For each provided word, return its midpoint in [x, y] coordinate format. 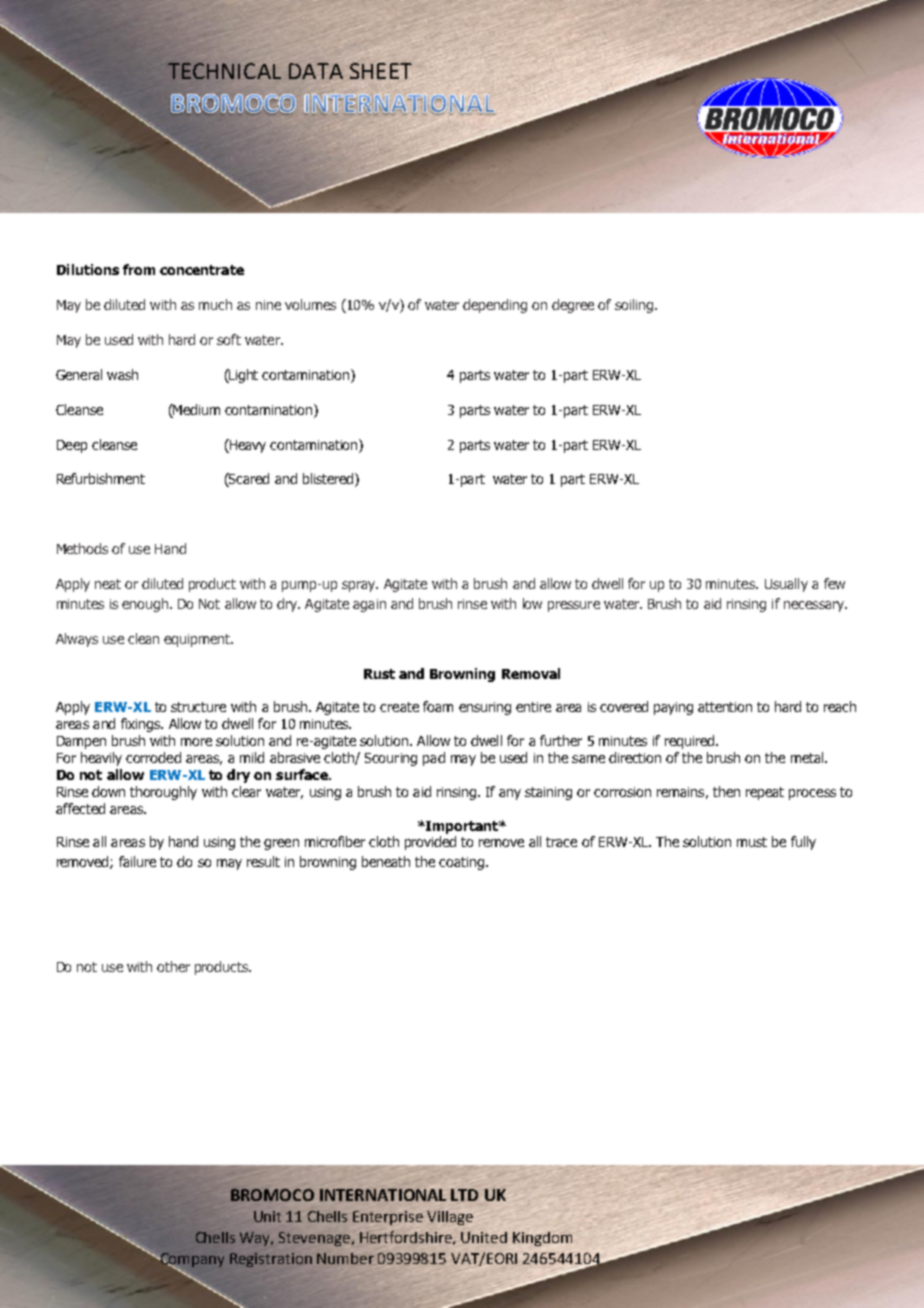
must [752, 842]
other [173, 966]
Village [450, 1218]
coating [463, 863]
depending [495, 306]
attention [725, 707]
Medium [196, 409]
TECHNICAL [224, 71]
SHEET [381, 71]
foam [438, 706]
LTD [464, 1195]
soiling [635, 306]
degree [573, 306]
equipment [198, 640]
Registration [271, 1260]
